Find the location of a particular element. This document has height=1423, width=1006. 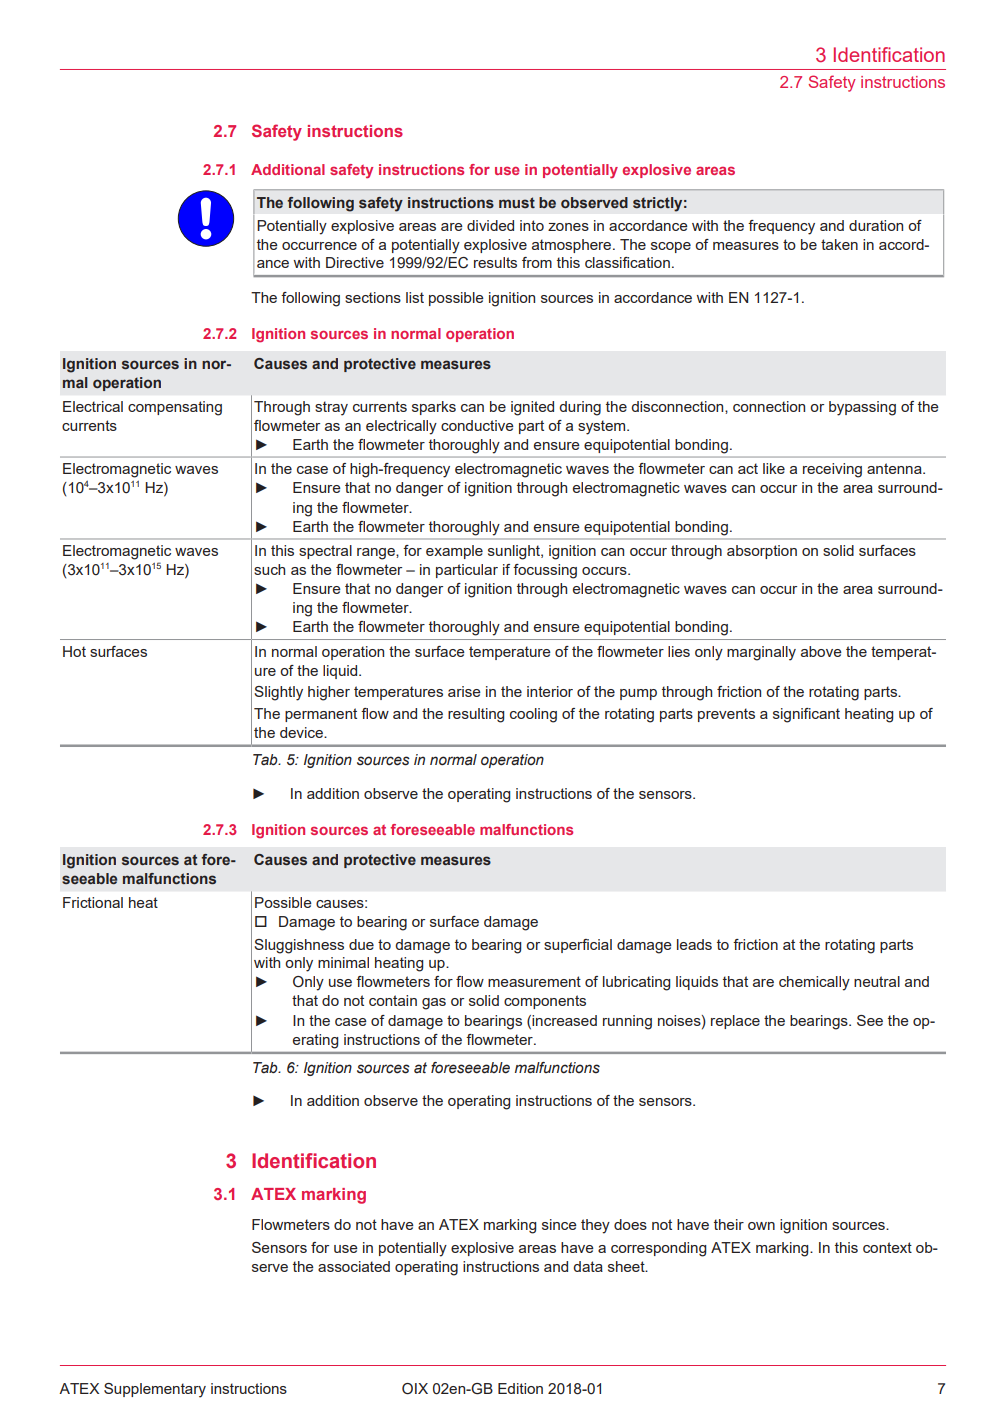

device is located at coordinates (302, 732).
